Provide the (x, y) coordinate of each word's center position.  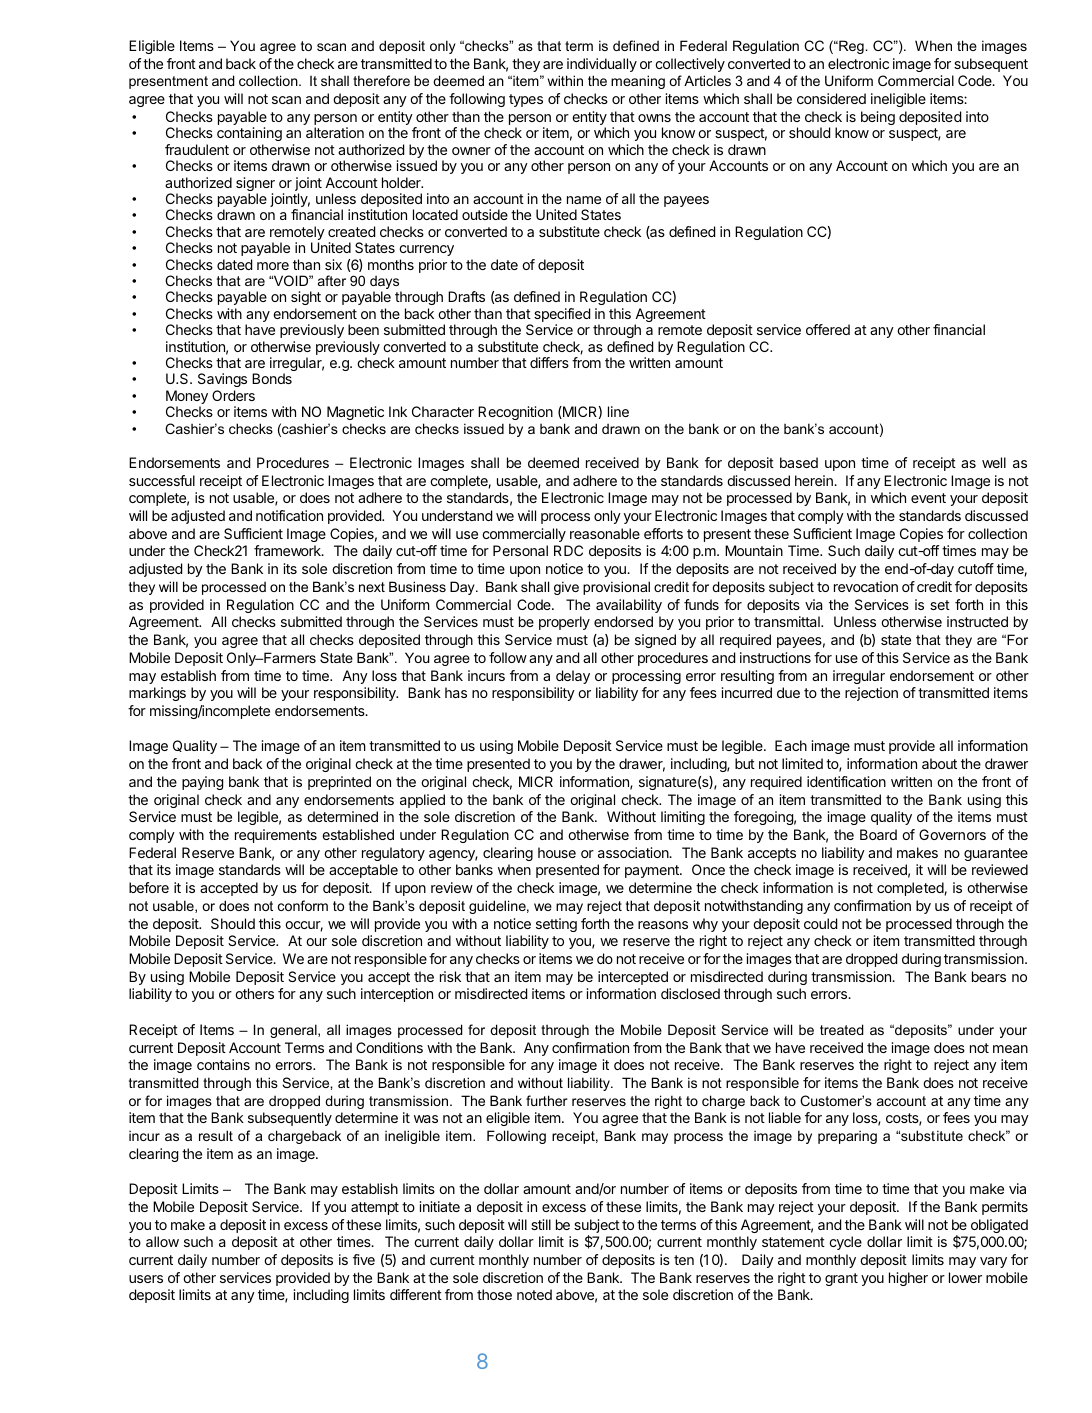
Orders (233, 395)
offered (828, 329)
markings (157, 694)
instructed (977, 621)
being (878, 118)
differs (549, 362)
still (541, 1224)
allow (162, 1241)
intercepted (633, 978)
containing (249, 136)
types (526, 100)
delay (573, 677)
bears (989, 976)
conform (303, 905)
